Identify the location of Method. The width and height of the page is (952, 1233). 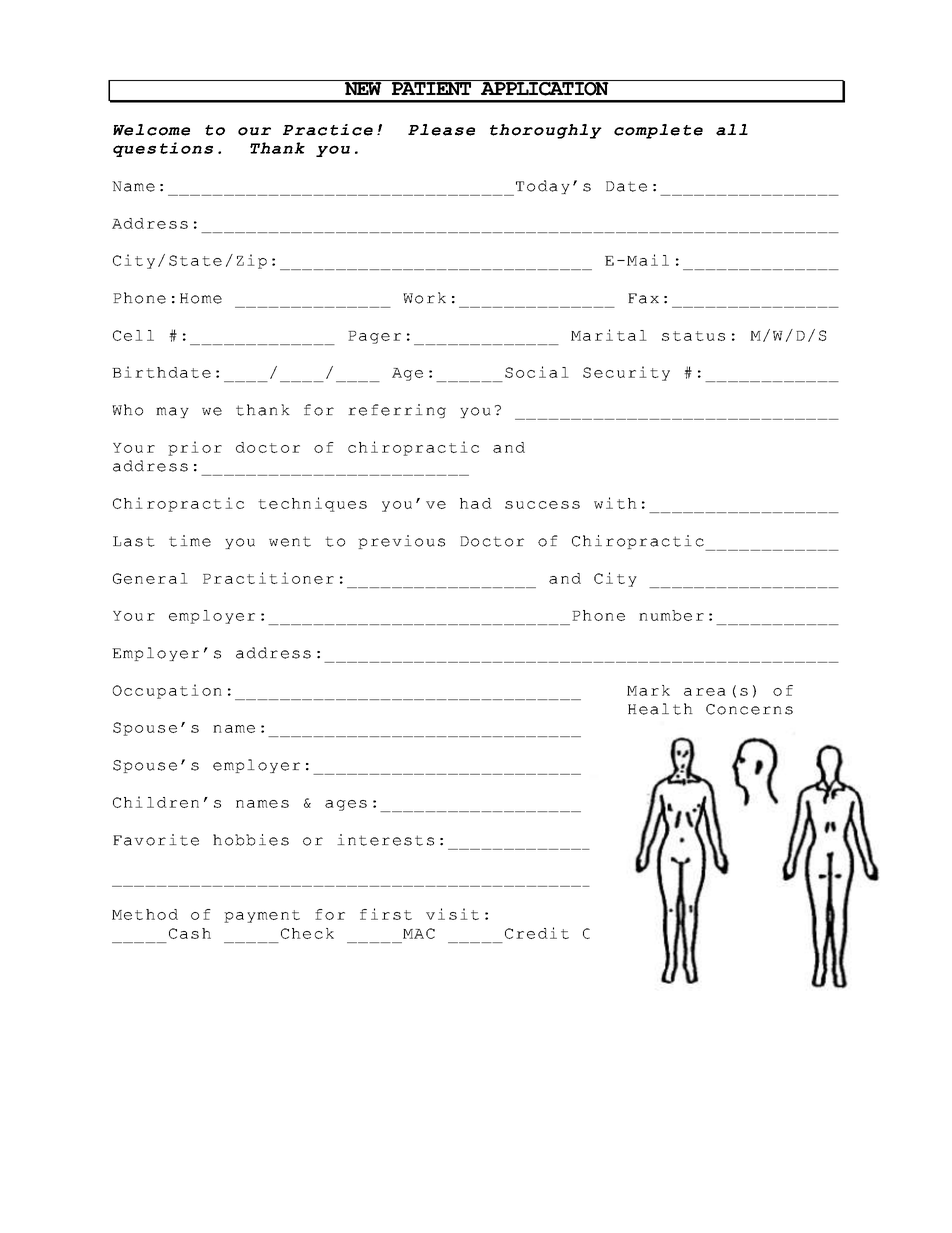
(145, 914).
